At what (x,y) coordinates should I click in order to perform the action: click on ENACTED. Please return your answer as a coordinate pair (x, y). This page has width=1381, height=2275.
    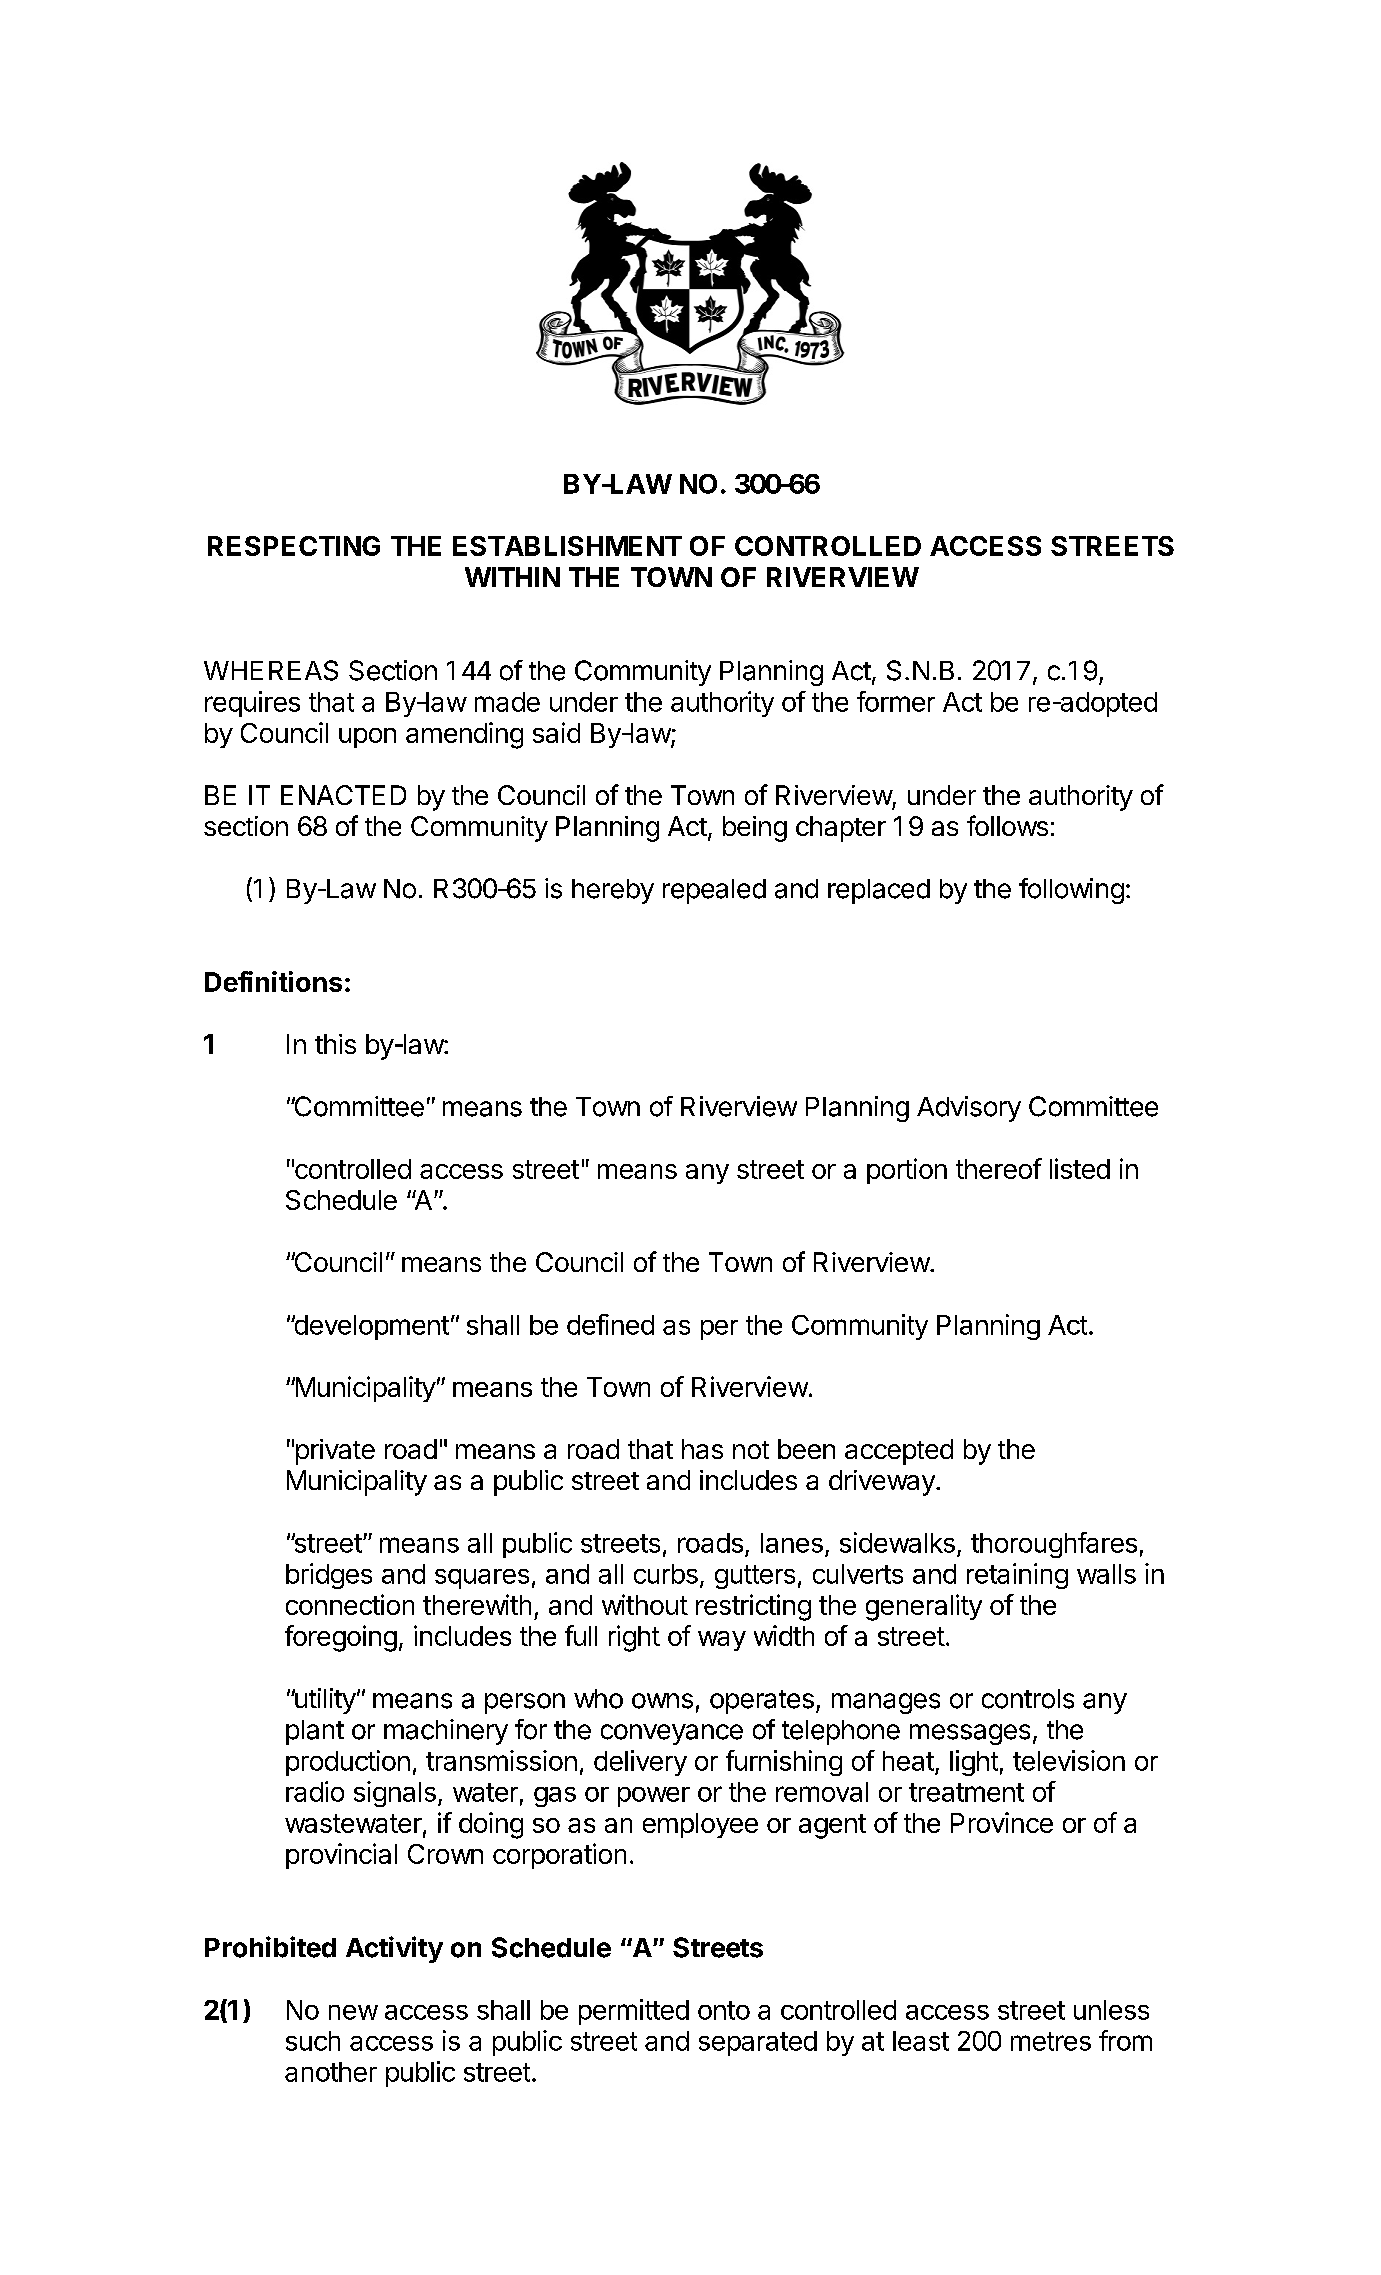
    Looking at the image, I should click on (343, 795).
